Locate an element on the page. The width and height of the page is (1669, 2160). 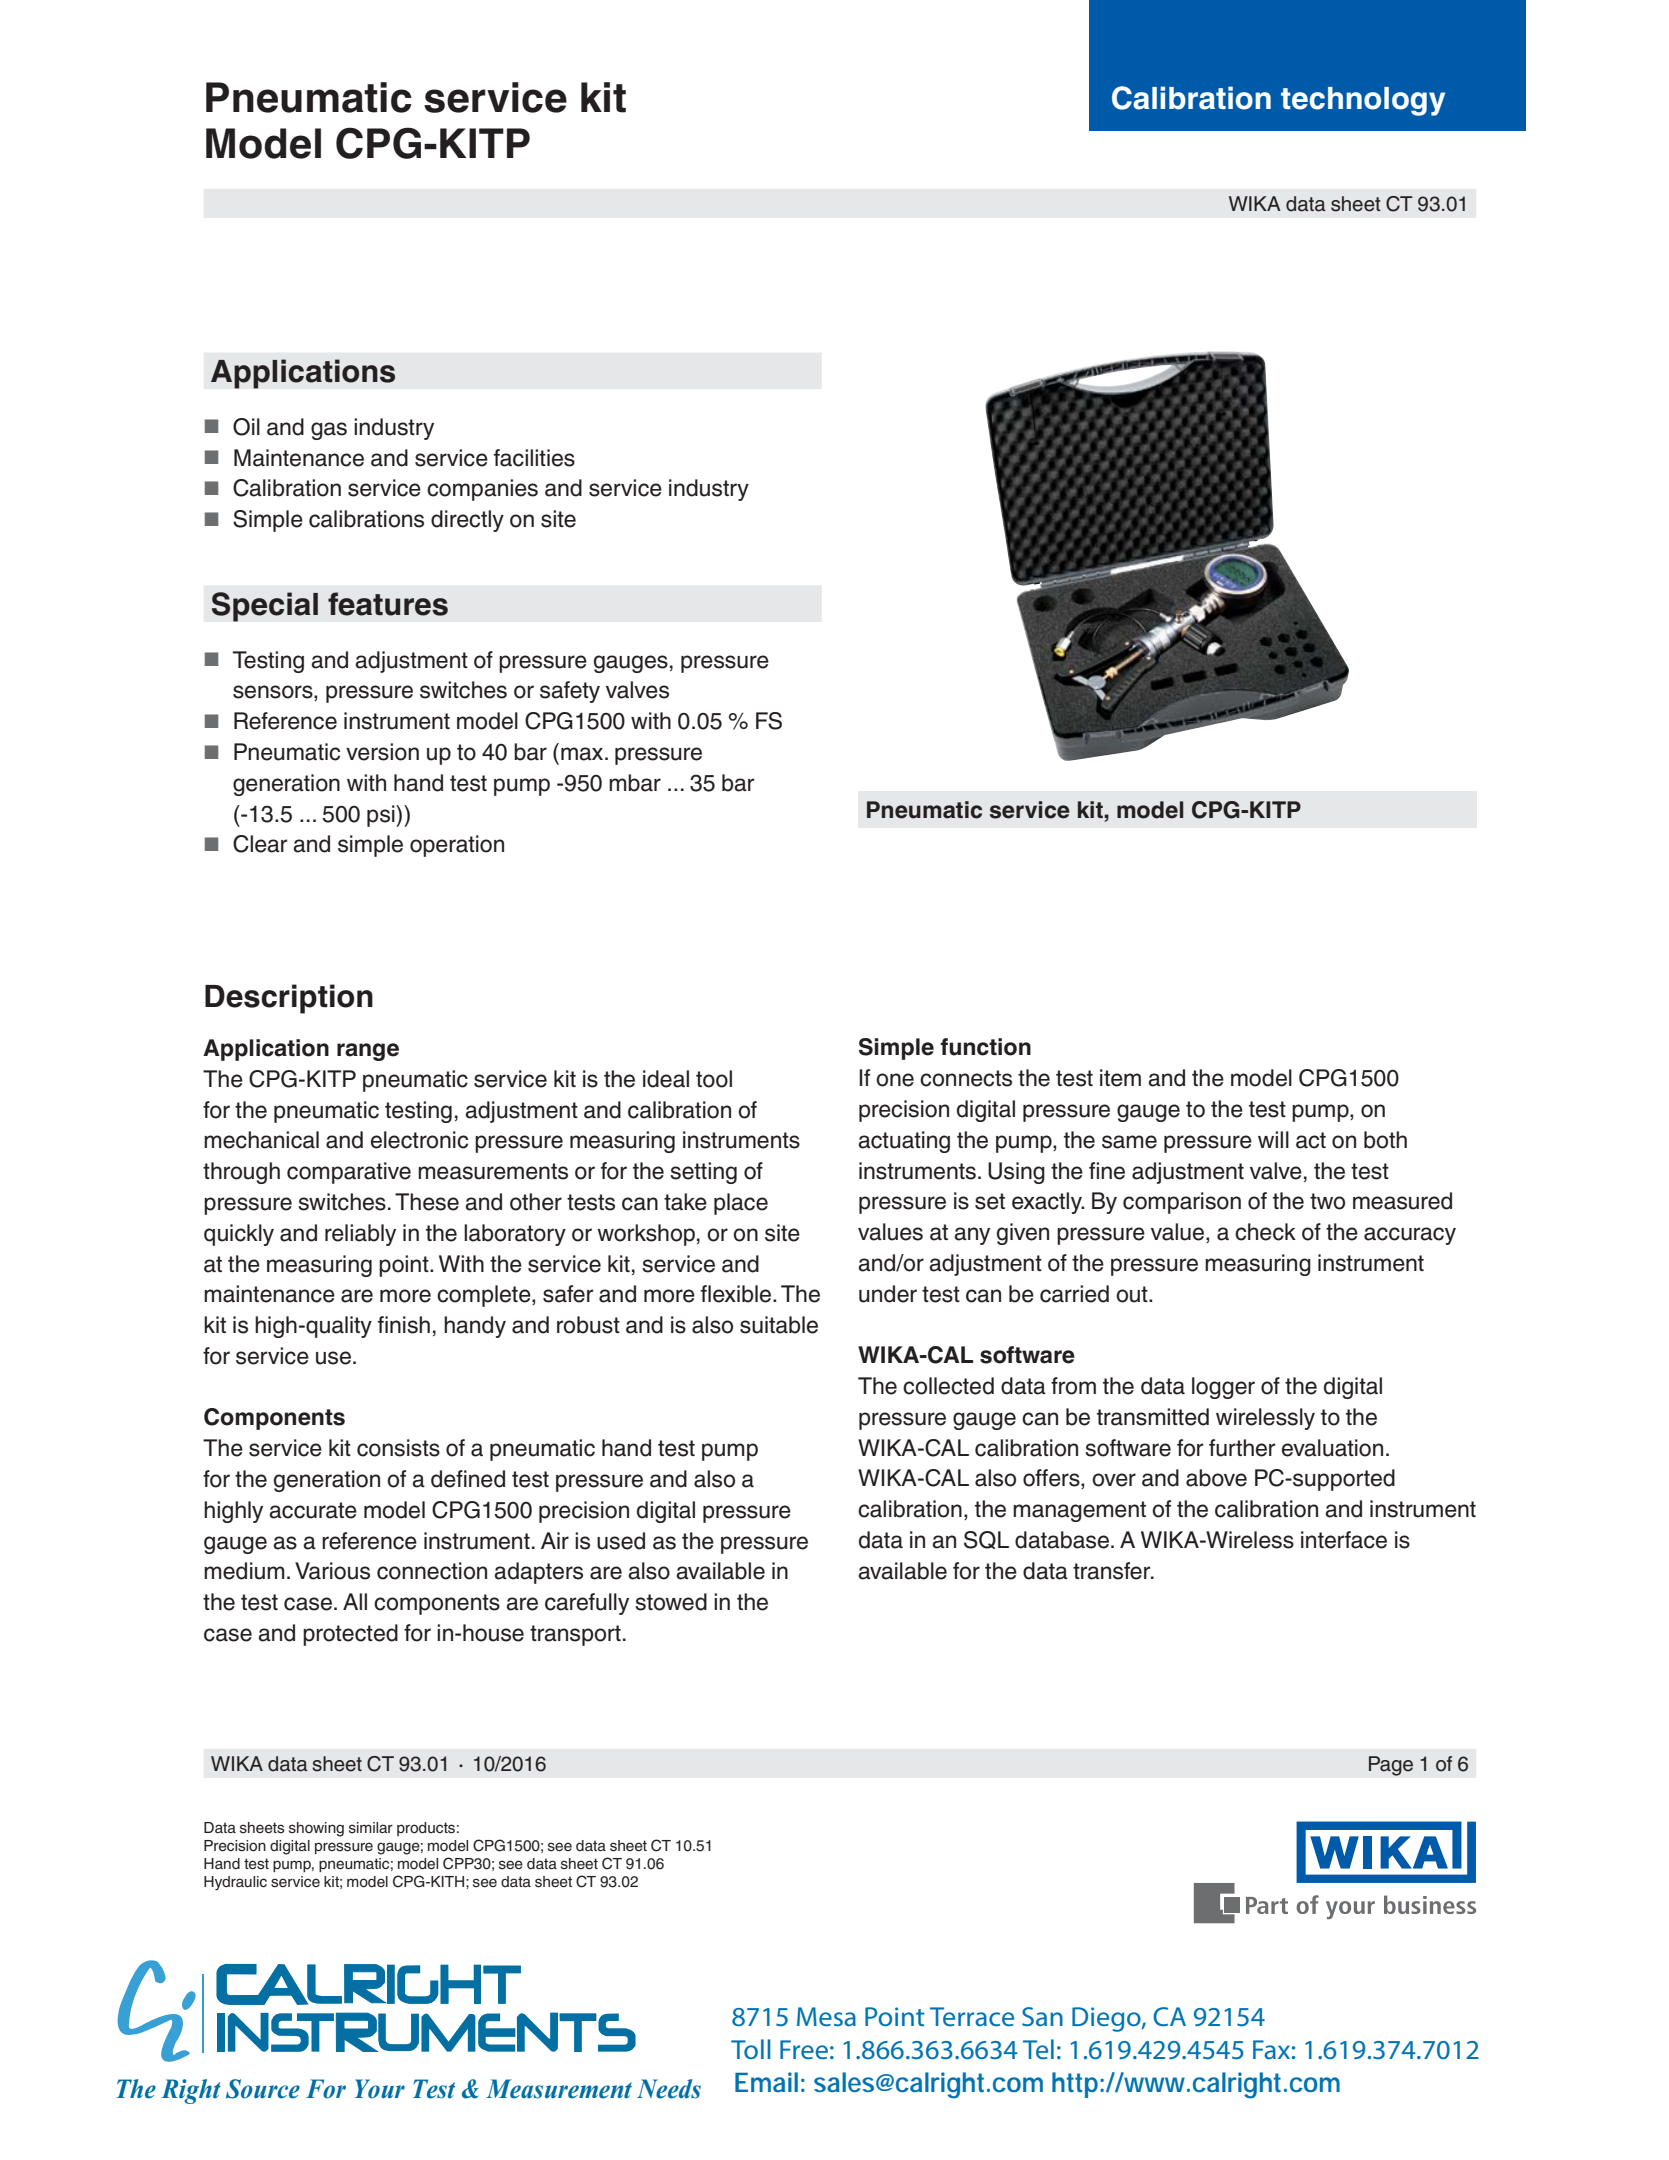
will is located at coordinates (1273, 1139).
